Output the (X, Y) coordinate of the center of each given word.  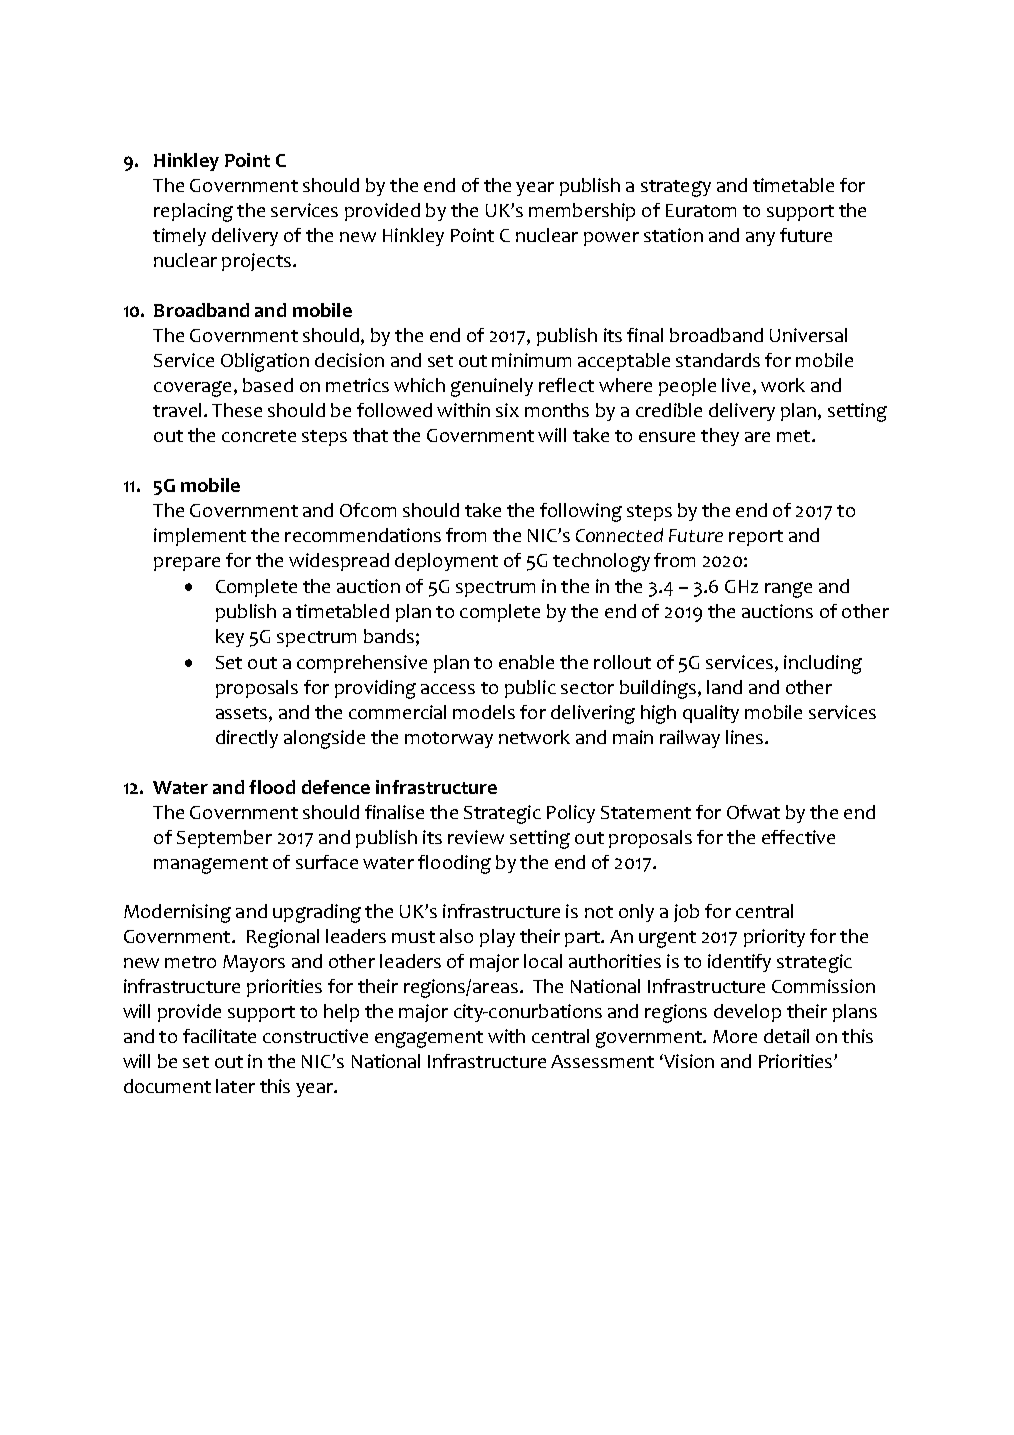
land (724, 687)
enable (526, 662)
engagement (429, 1039)
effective (798, 837)
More (735, 1036)
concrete (259, 436)
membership (582, 212)
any (760, 239)
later (235, 1086)
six (507, 410)
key (230, 638)
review (476, 837)
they (720, 437)
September (224, 839)
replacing (193, 212)
